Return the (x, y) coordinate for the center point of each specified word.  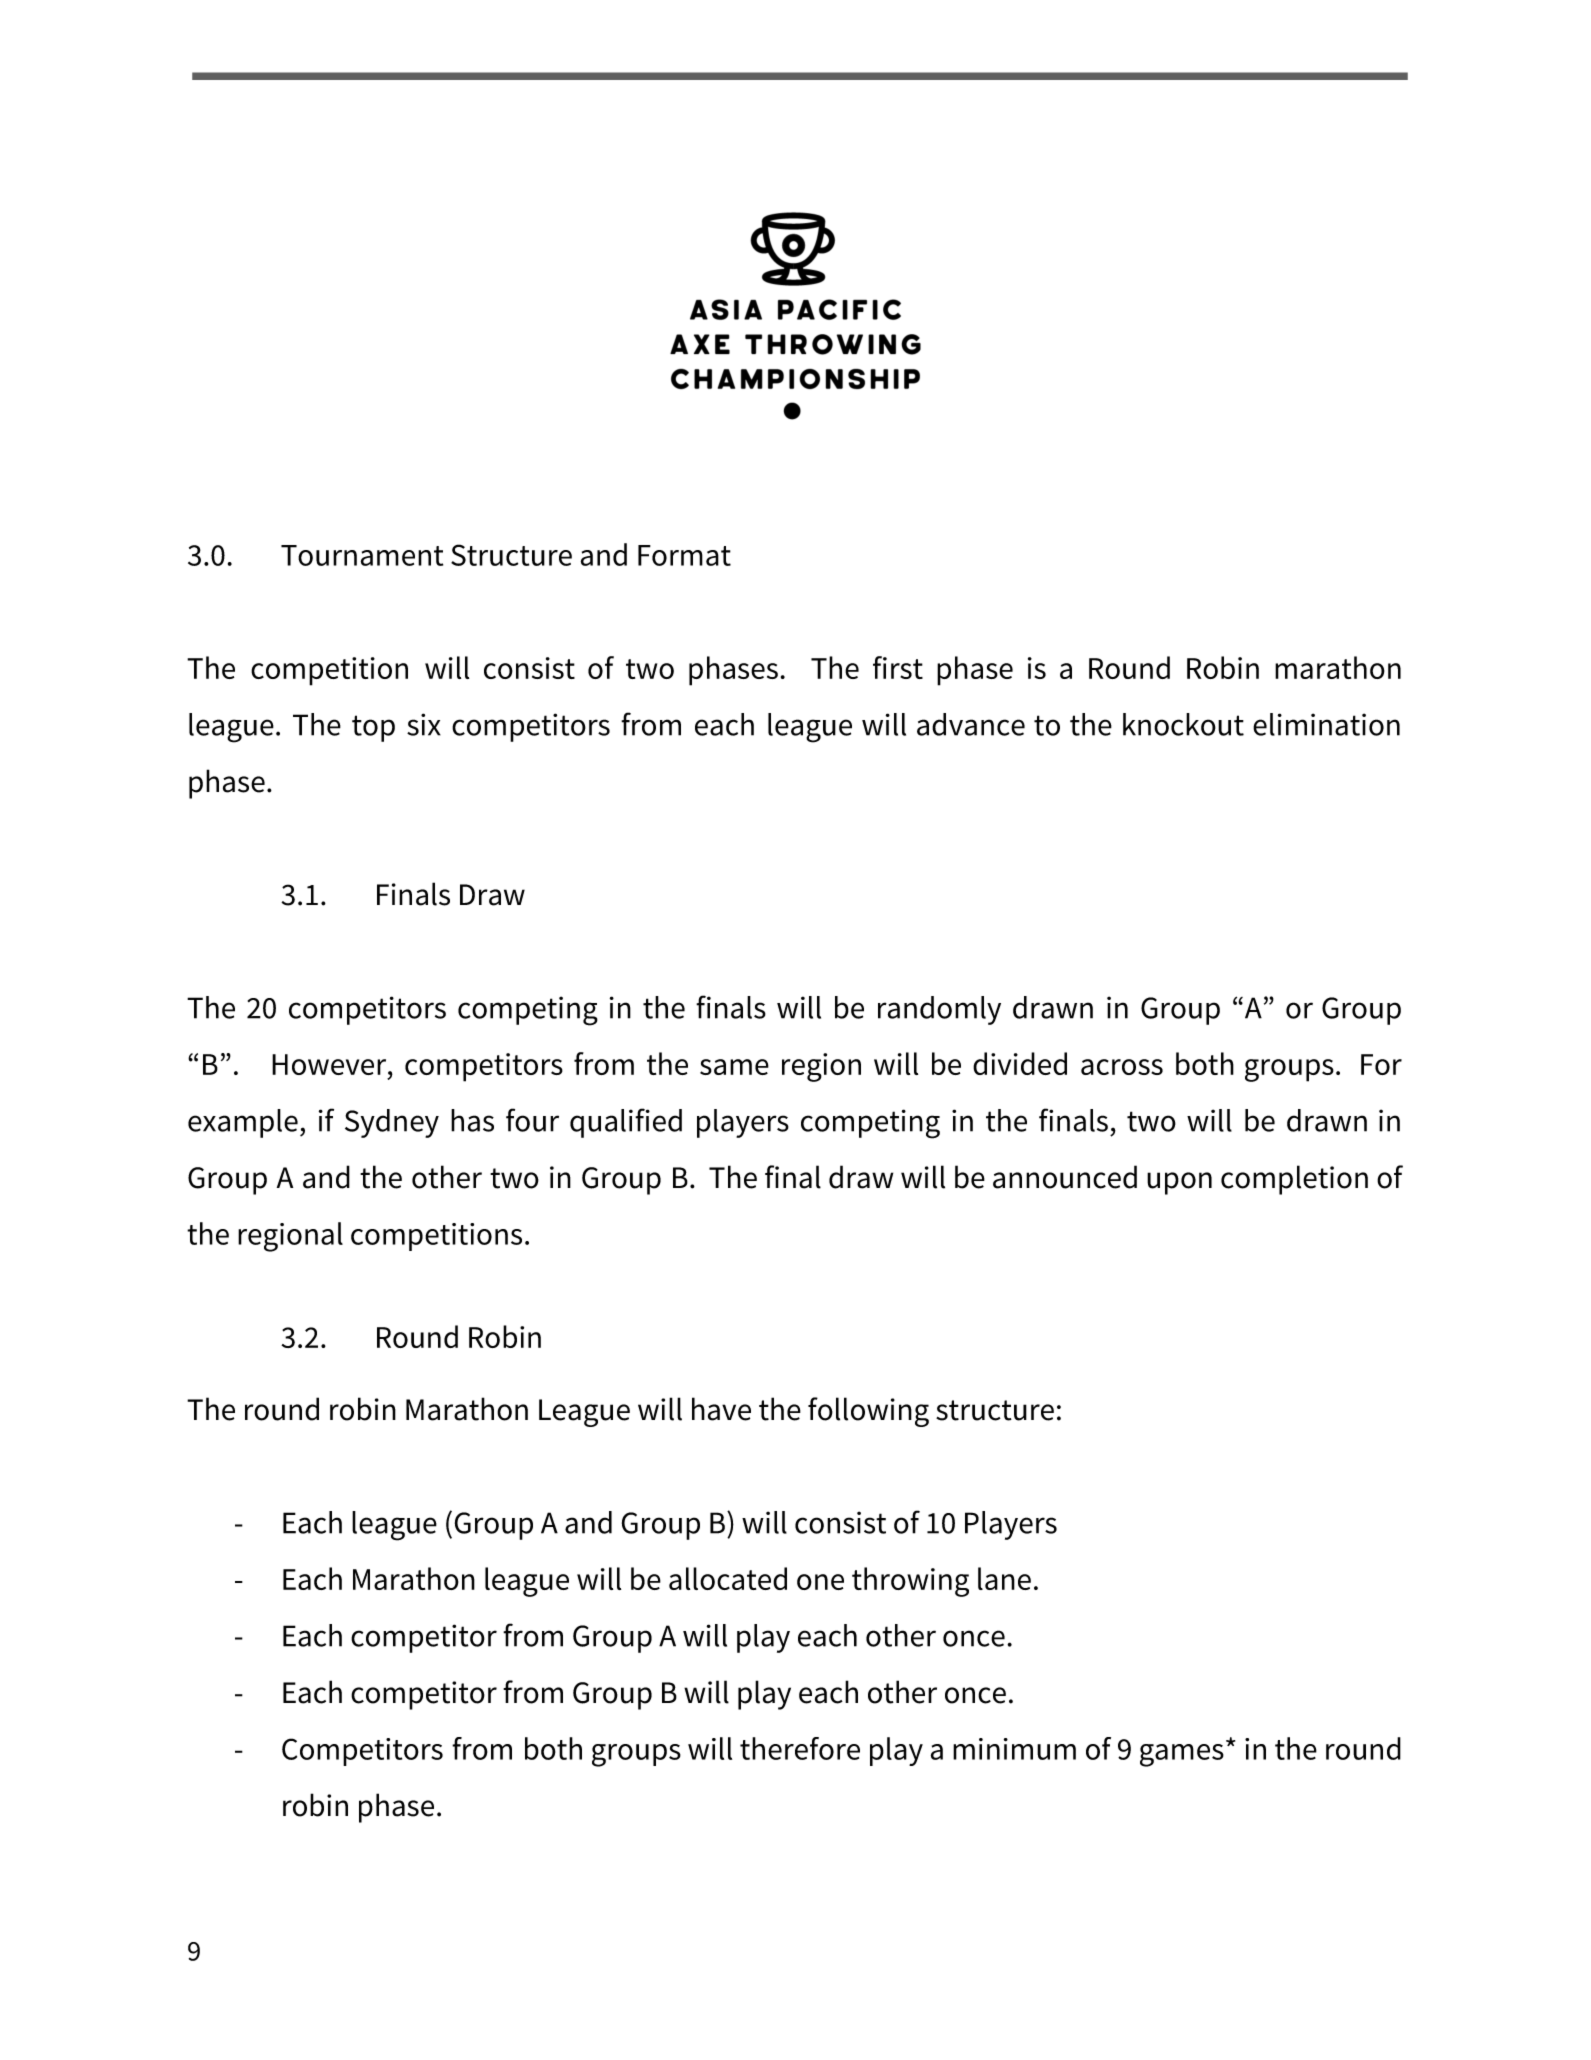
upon (1179, 1183)
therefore (800, 1748)
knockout (1183, 724)
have (721, 1409)
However (330, 1064)
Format (684, 555)
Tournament (362, 555)
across (1122, 1067)
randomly (939, 1010)
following (868, 1412)
